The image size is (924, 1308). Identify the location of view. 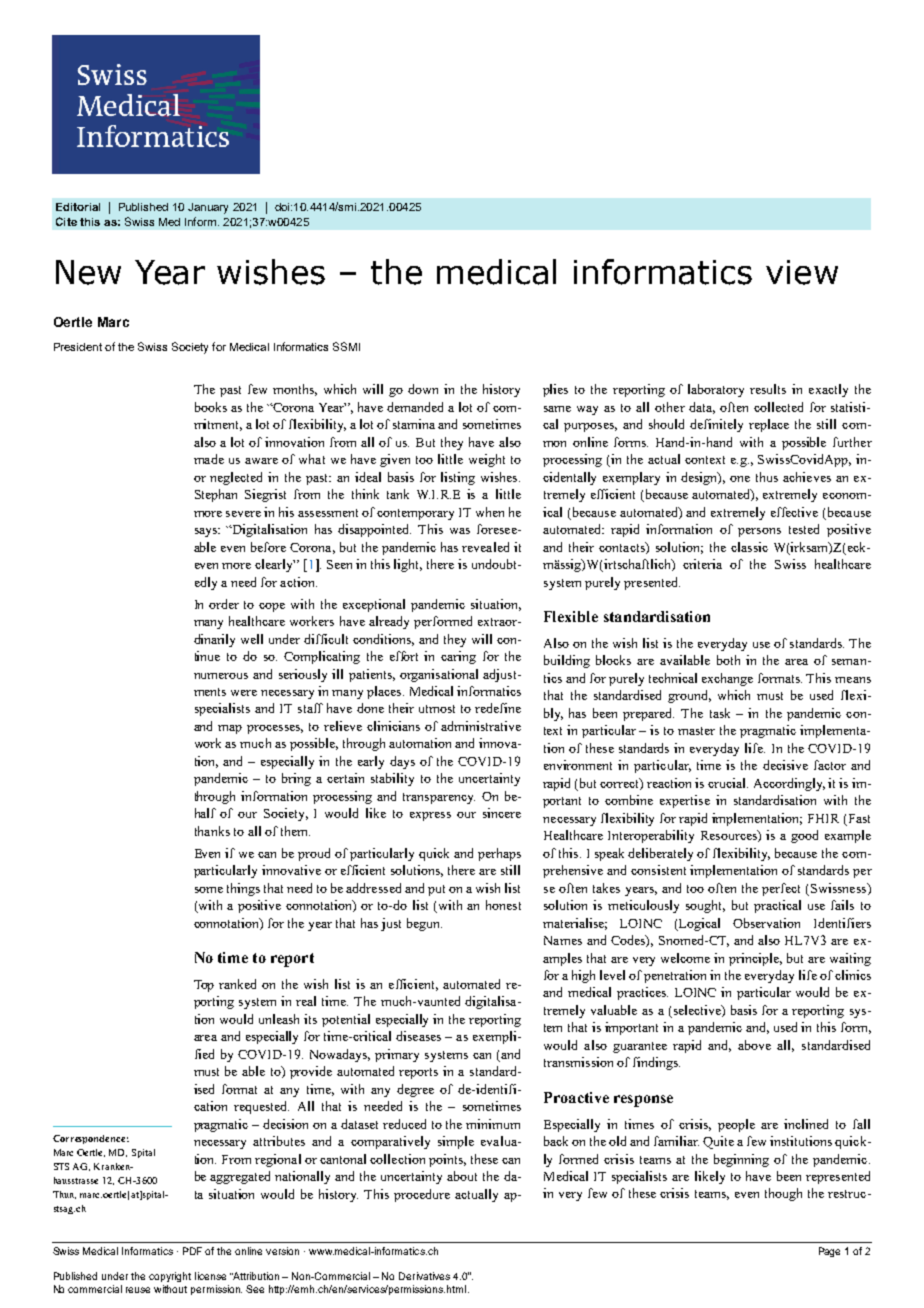
(802, 272).
